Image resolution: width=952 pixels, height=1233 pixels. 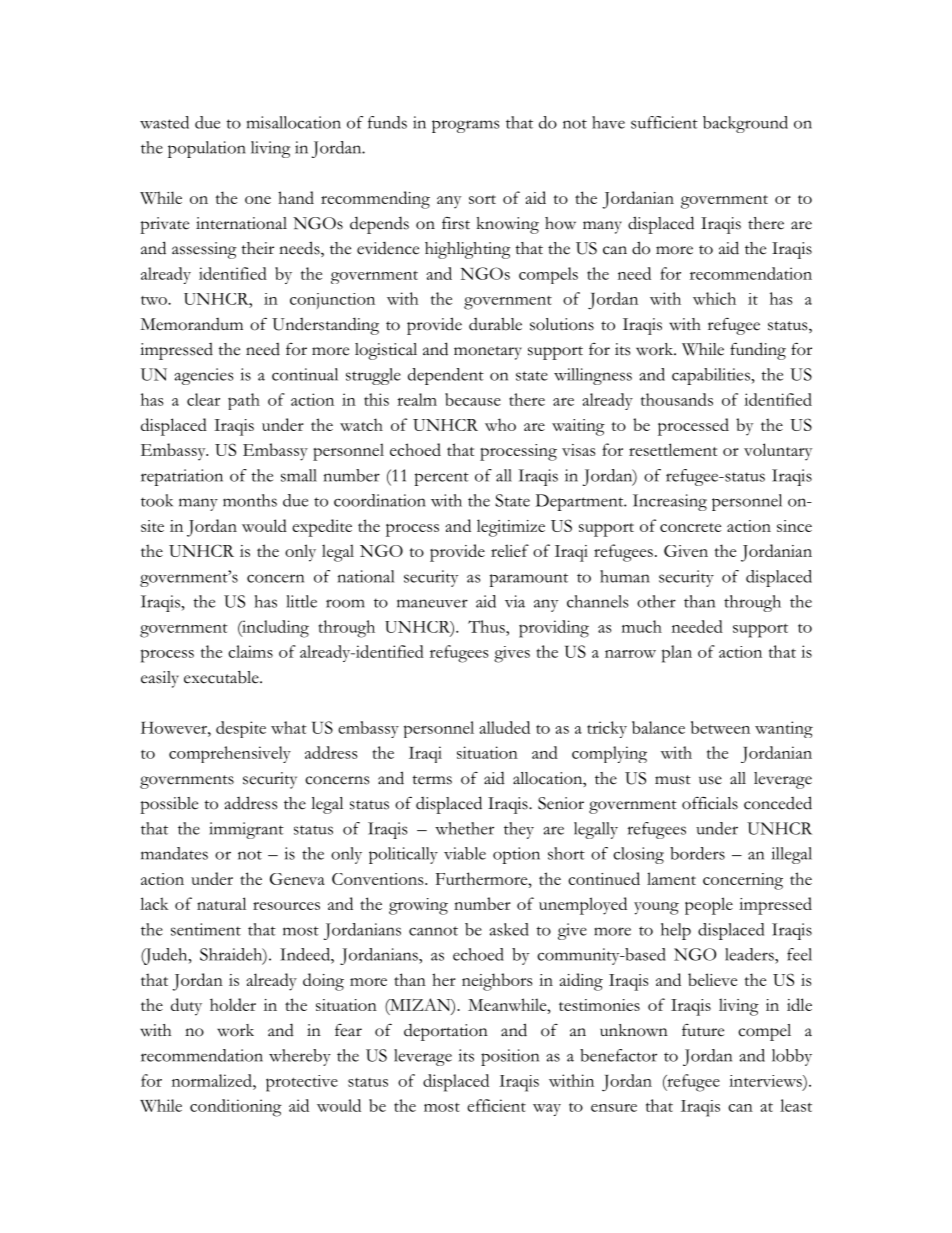 What do you see at coordinates (710, 803) in the document?
I see `officials` at bounding box center [710, 803].
